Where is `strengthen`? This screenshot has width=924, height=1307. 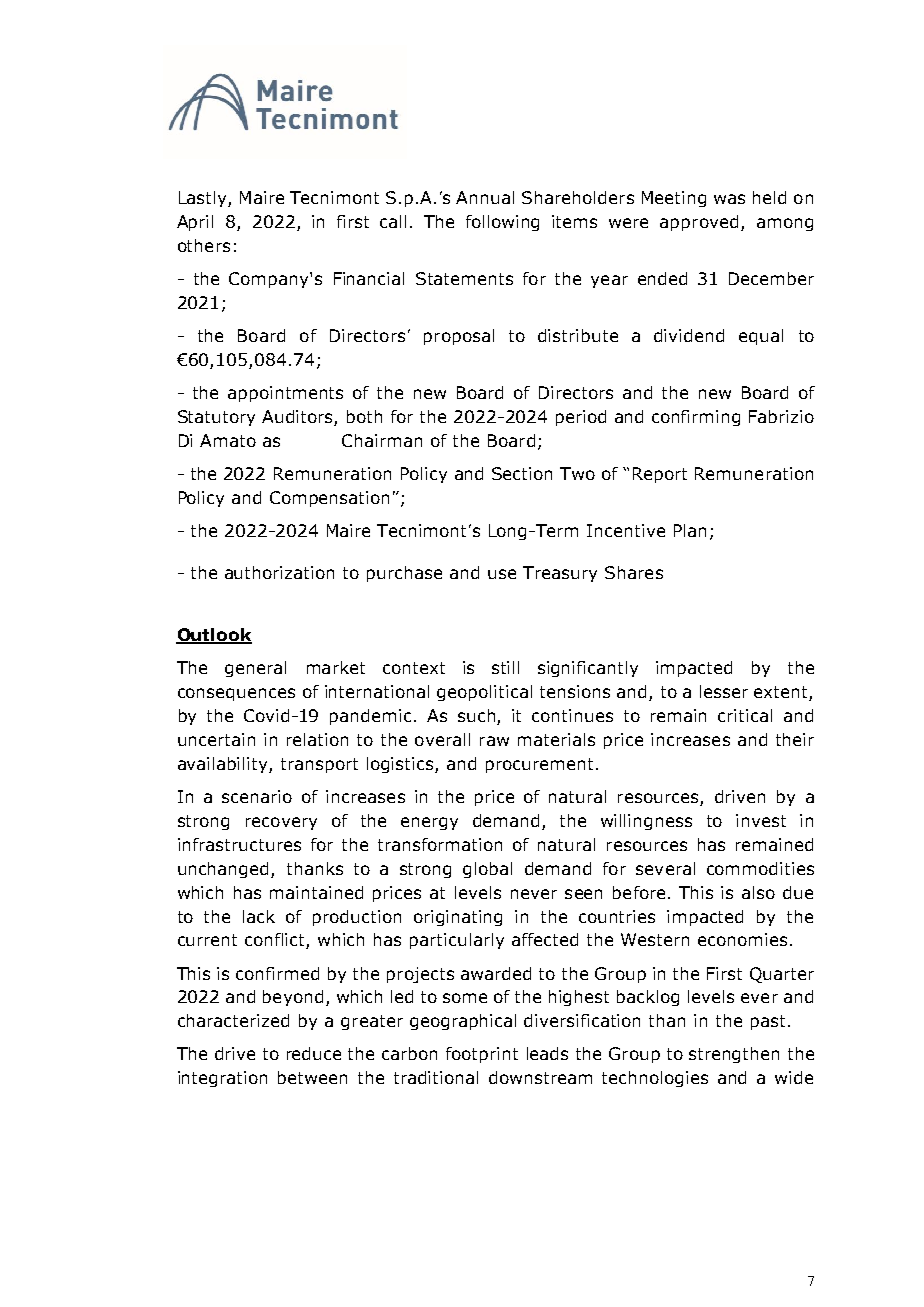 strengthen is located at coordinates (734, 1055).
